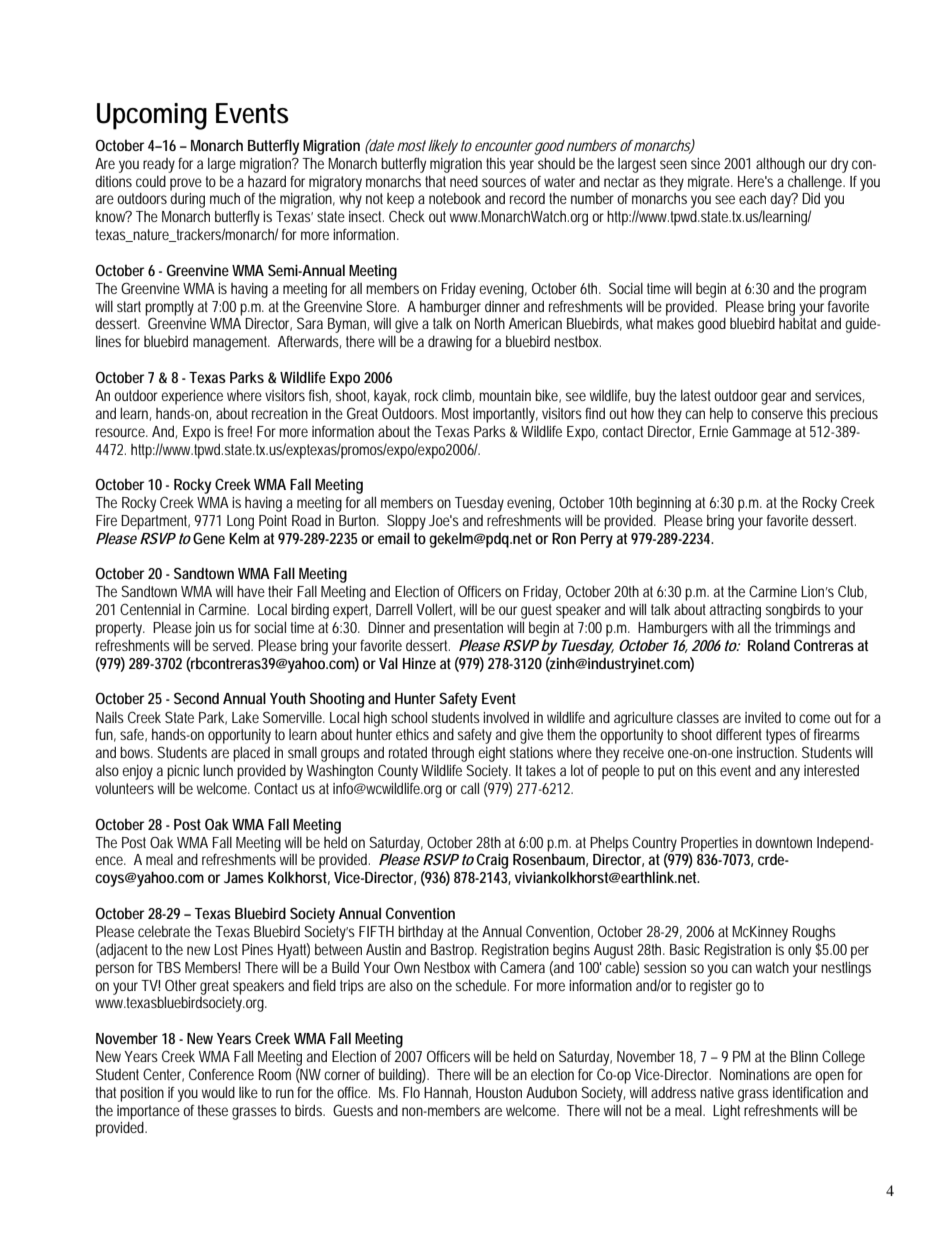  Describe the element at coordinates (714, 431) in the page. I see `Ernie` at that location.
